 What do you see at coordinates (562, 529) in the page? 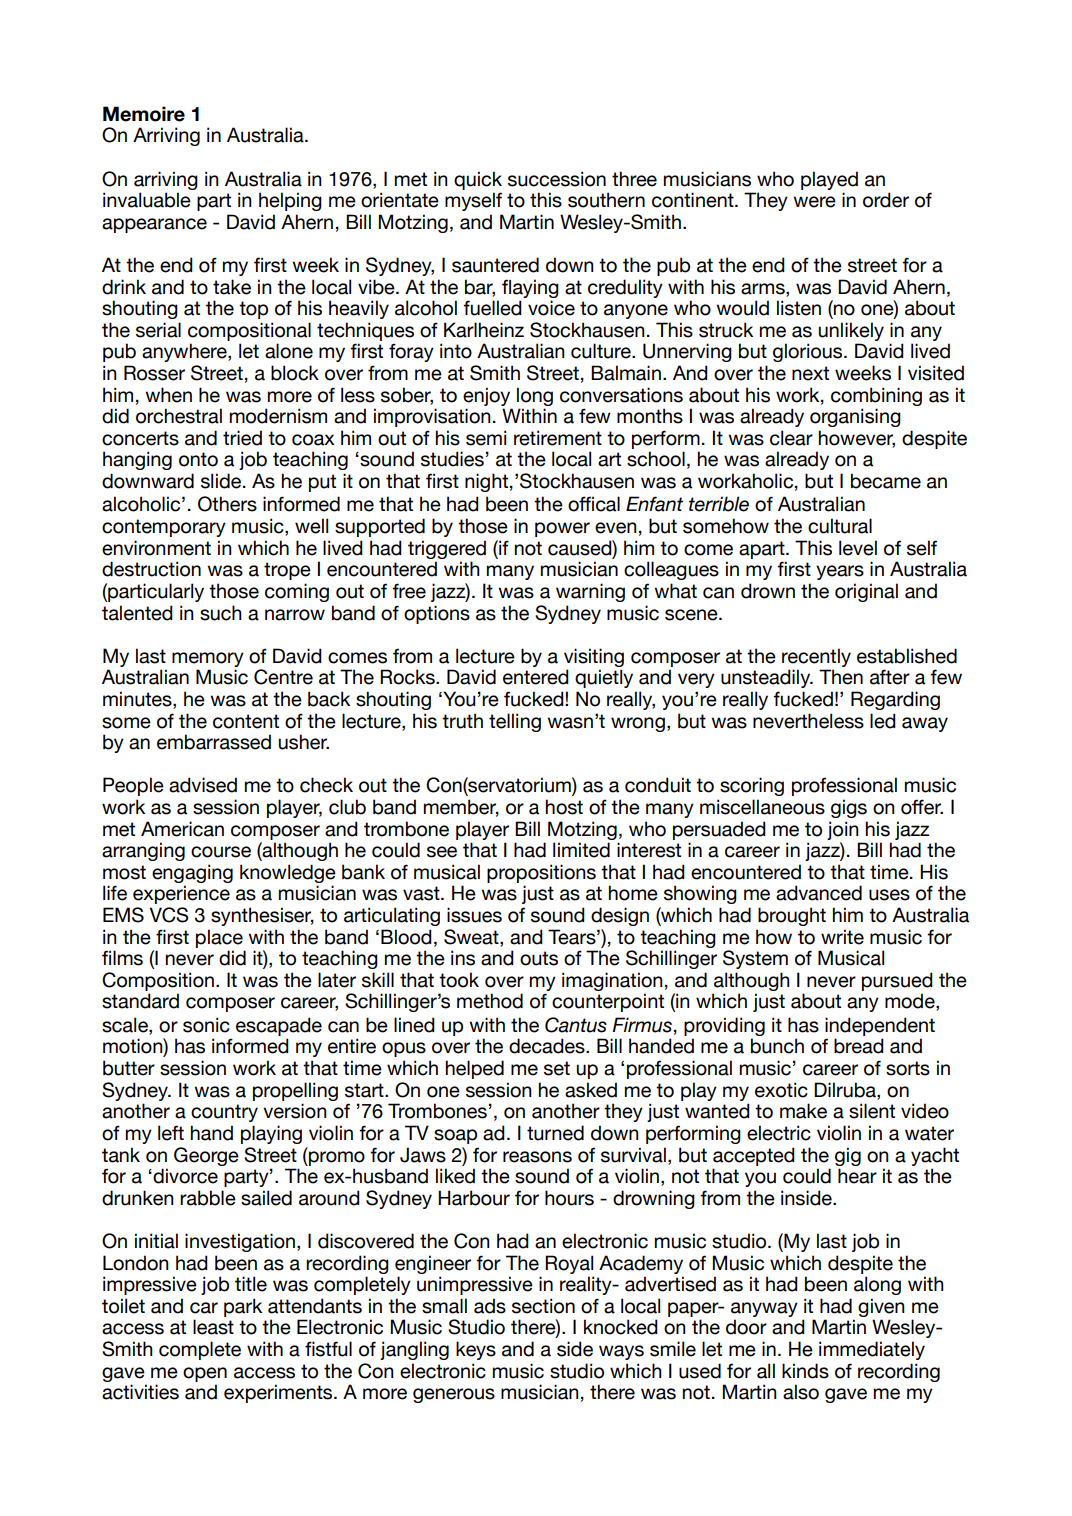
I see `power` at bounding box center [562, 529].
